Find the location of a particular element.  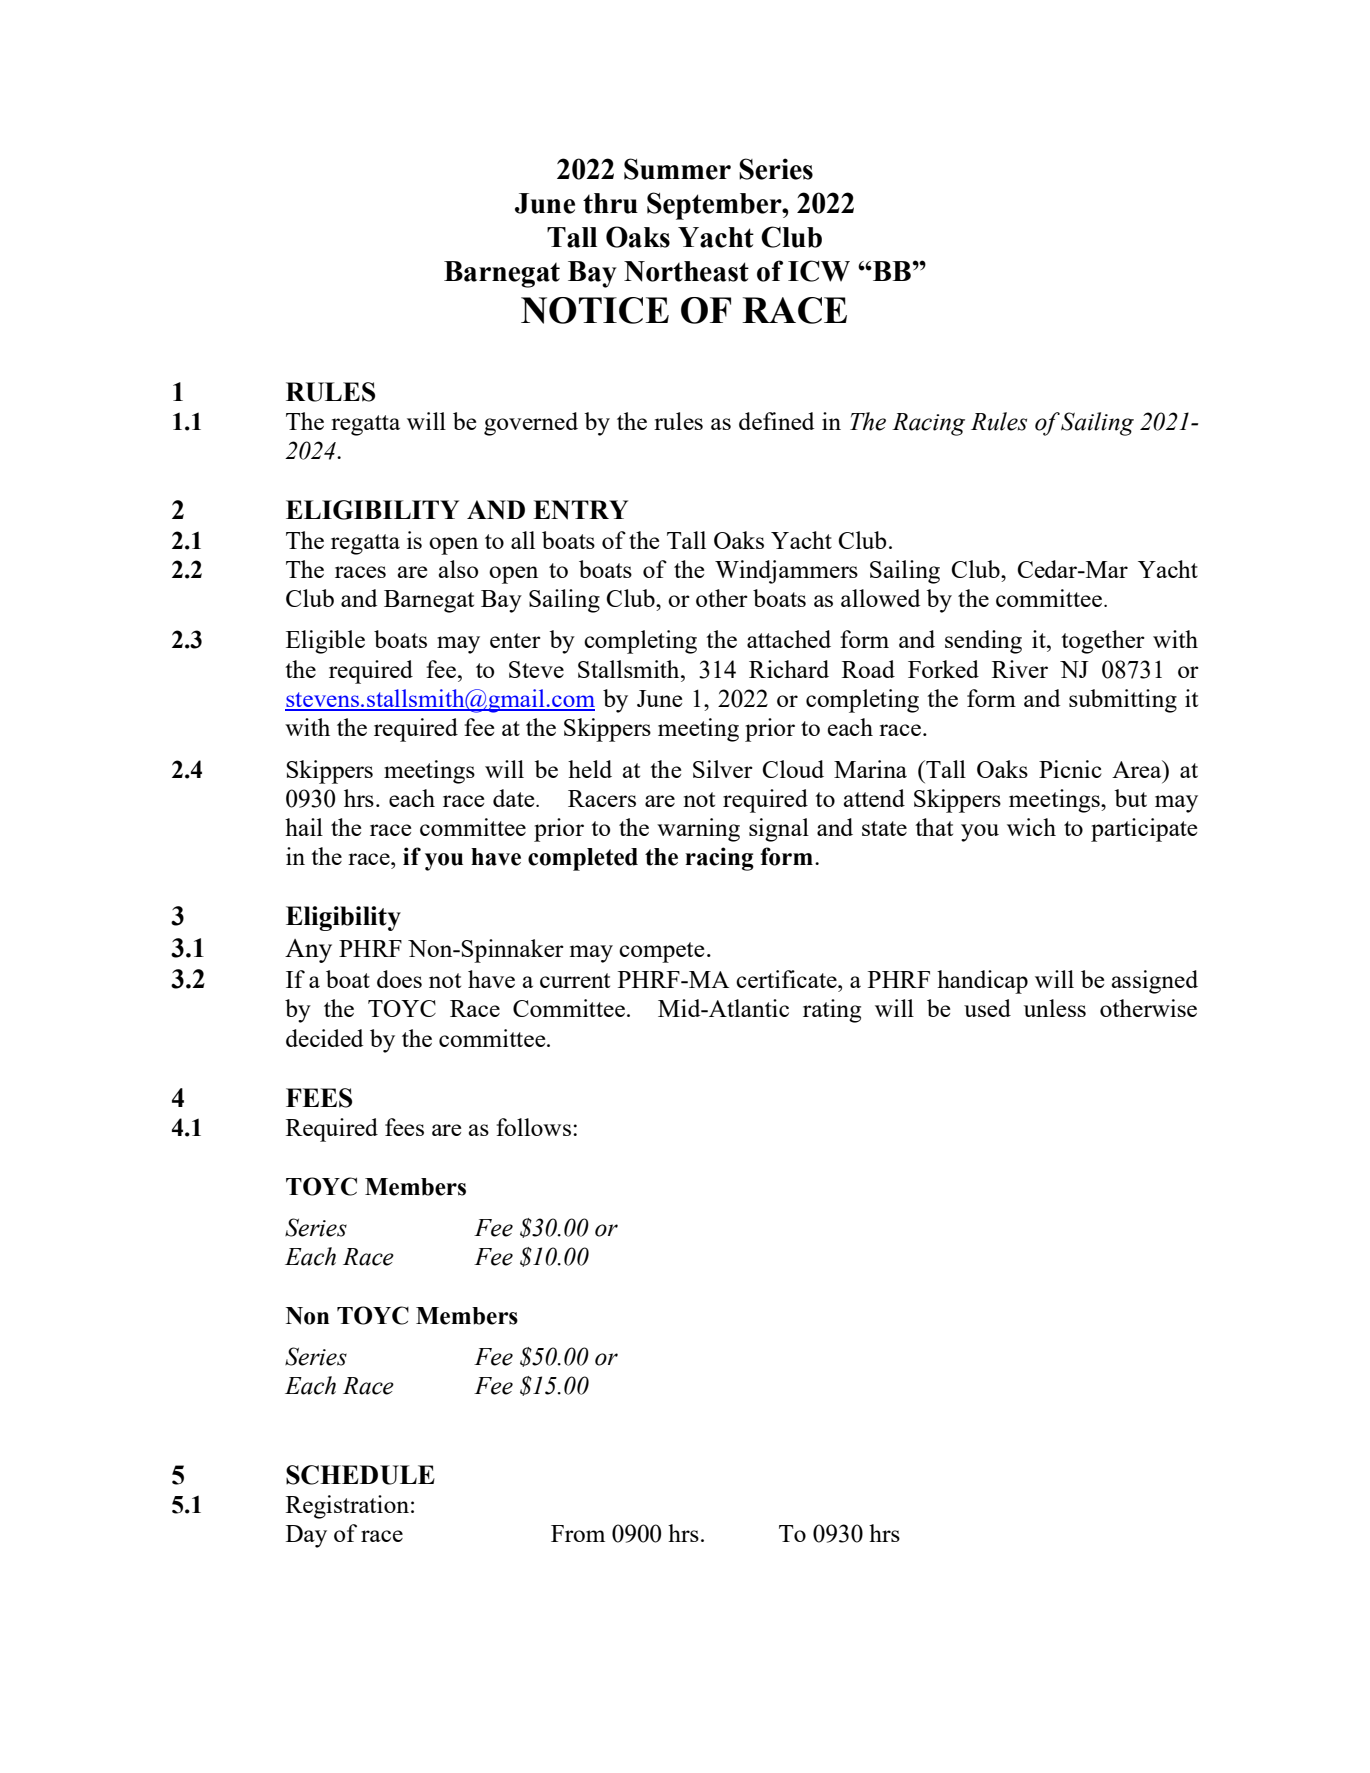

wich is located at coordinates (1031, 827).
